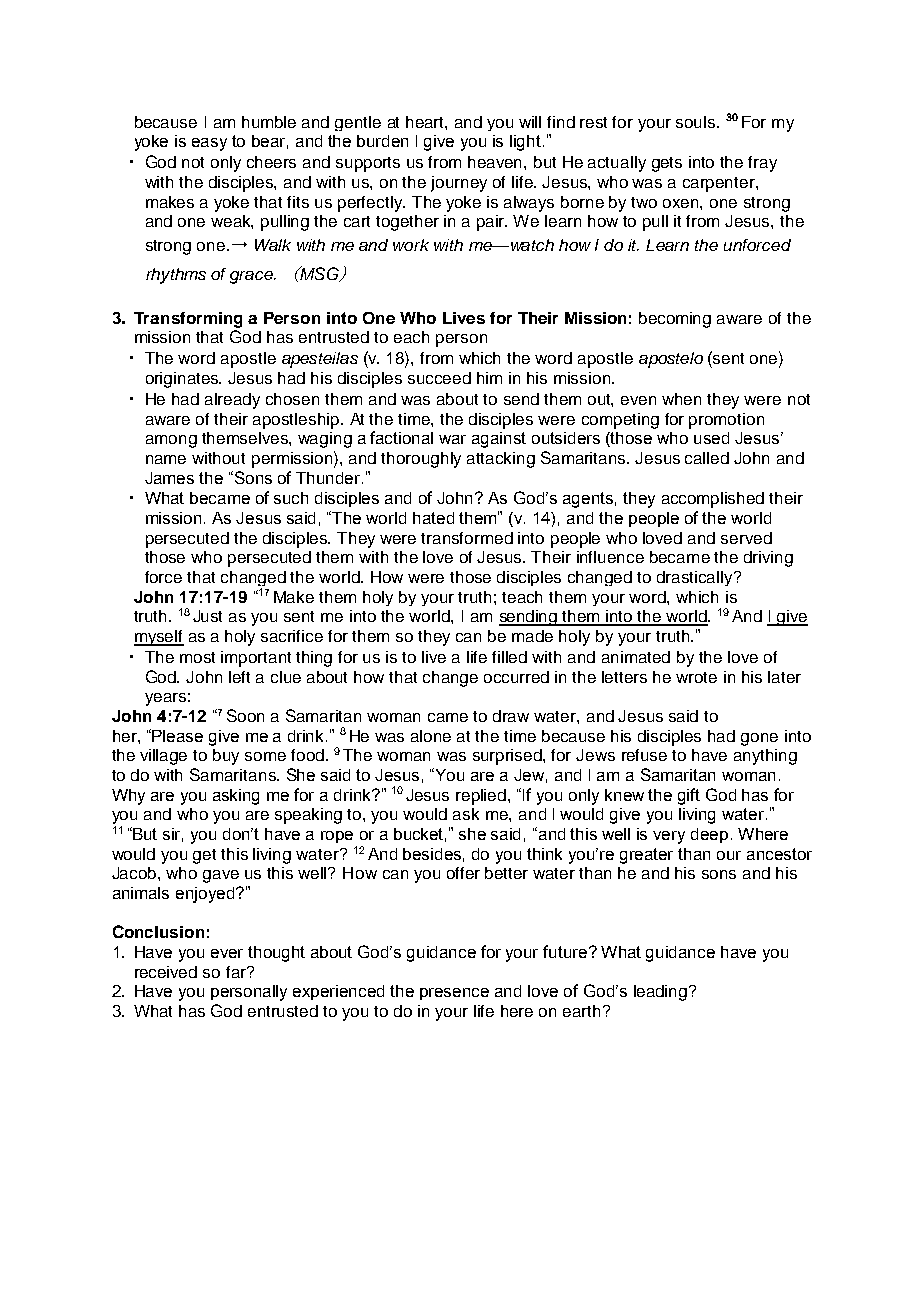 The image size is (924, 1309). Describe the element at coordinates (660, 993) in the screenshot. I see `leading` at that location.
